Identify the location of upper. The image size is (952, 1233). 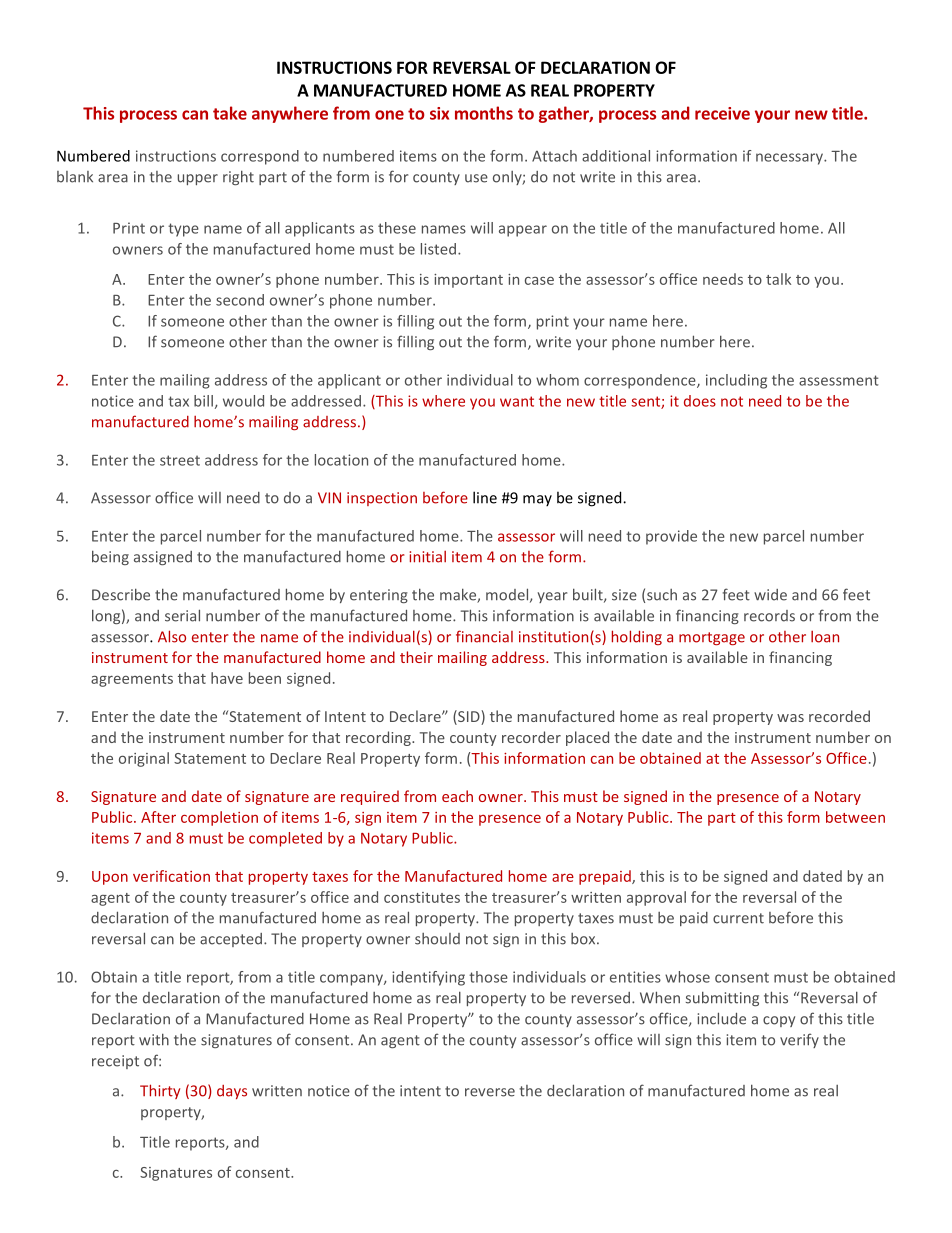
(198, 179).
